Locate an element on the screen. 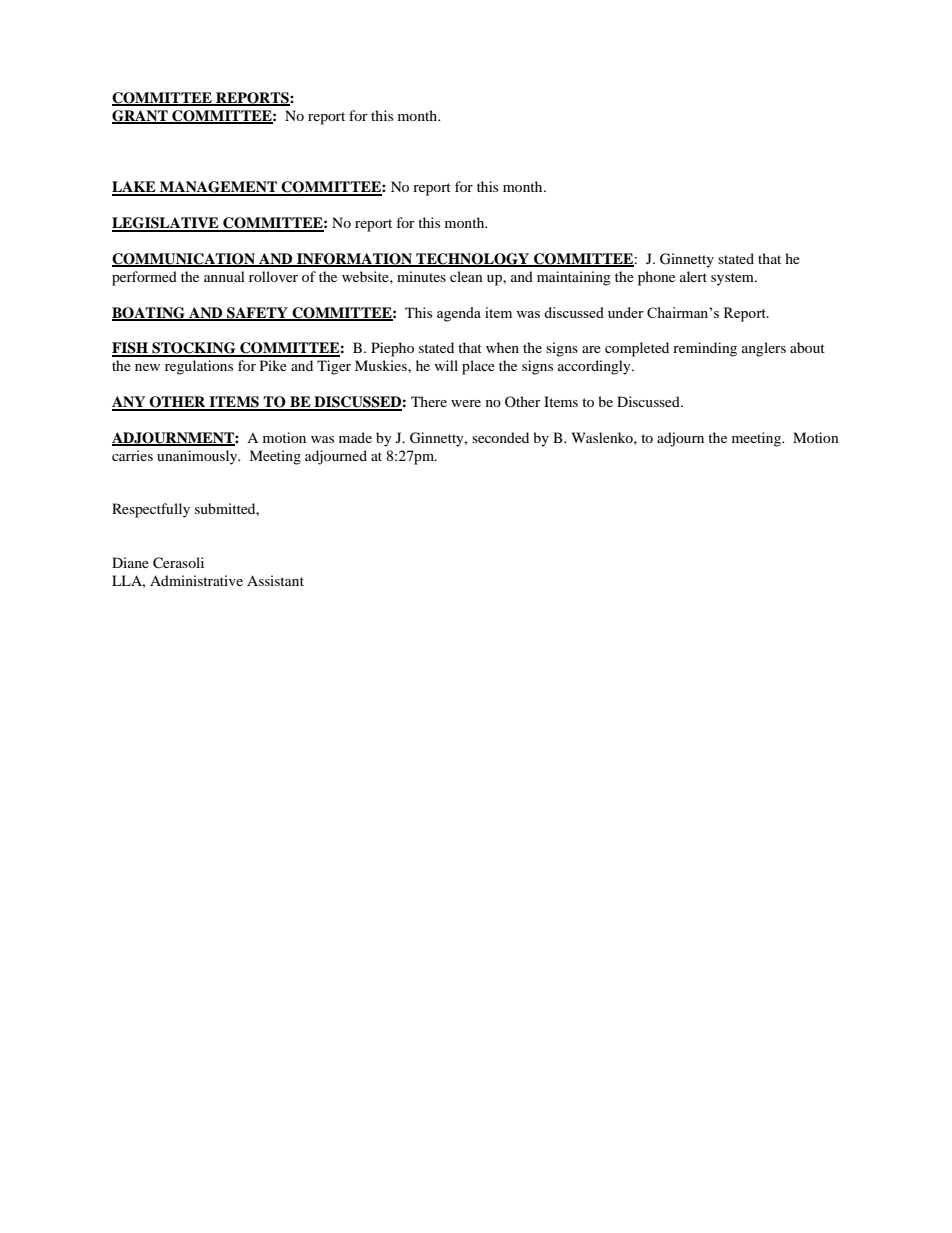 This screenshot has height=1233, width=952. Assistant is located at coordinates (275, 580).
